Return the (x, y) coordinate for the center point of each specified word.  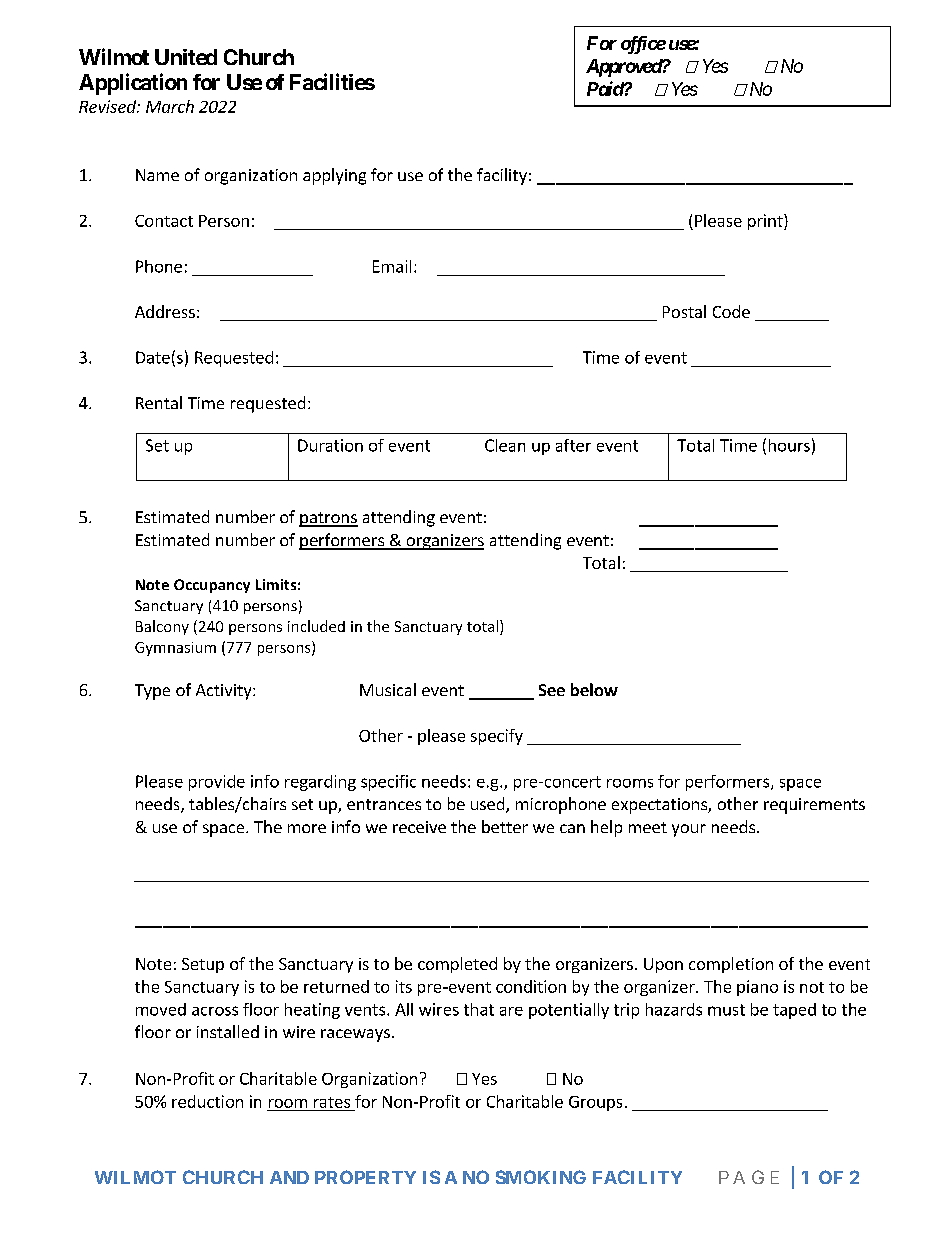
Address (165, 311)
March (170, 106)
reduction (207, 1101)
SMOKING (541, 1177)
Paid (606, 88)
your (689, 830)
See (552, 690)
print (766, 222)
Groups (595, 1103)
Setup (203, 965)
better (505, 826)
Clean (505, 445)
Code (731, 311)
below (594, 689)
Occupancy (212, 586)
